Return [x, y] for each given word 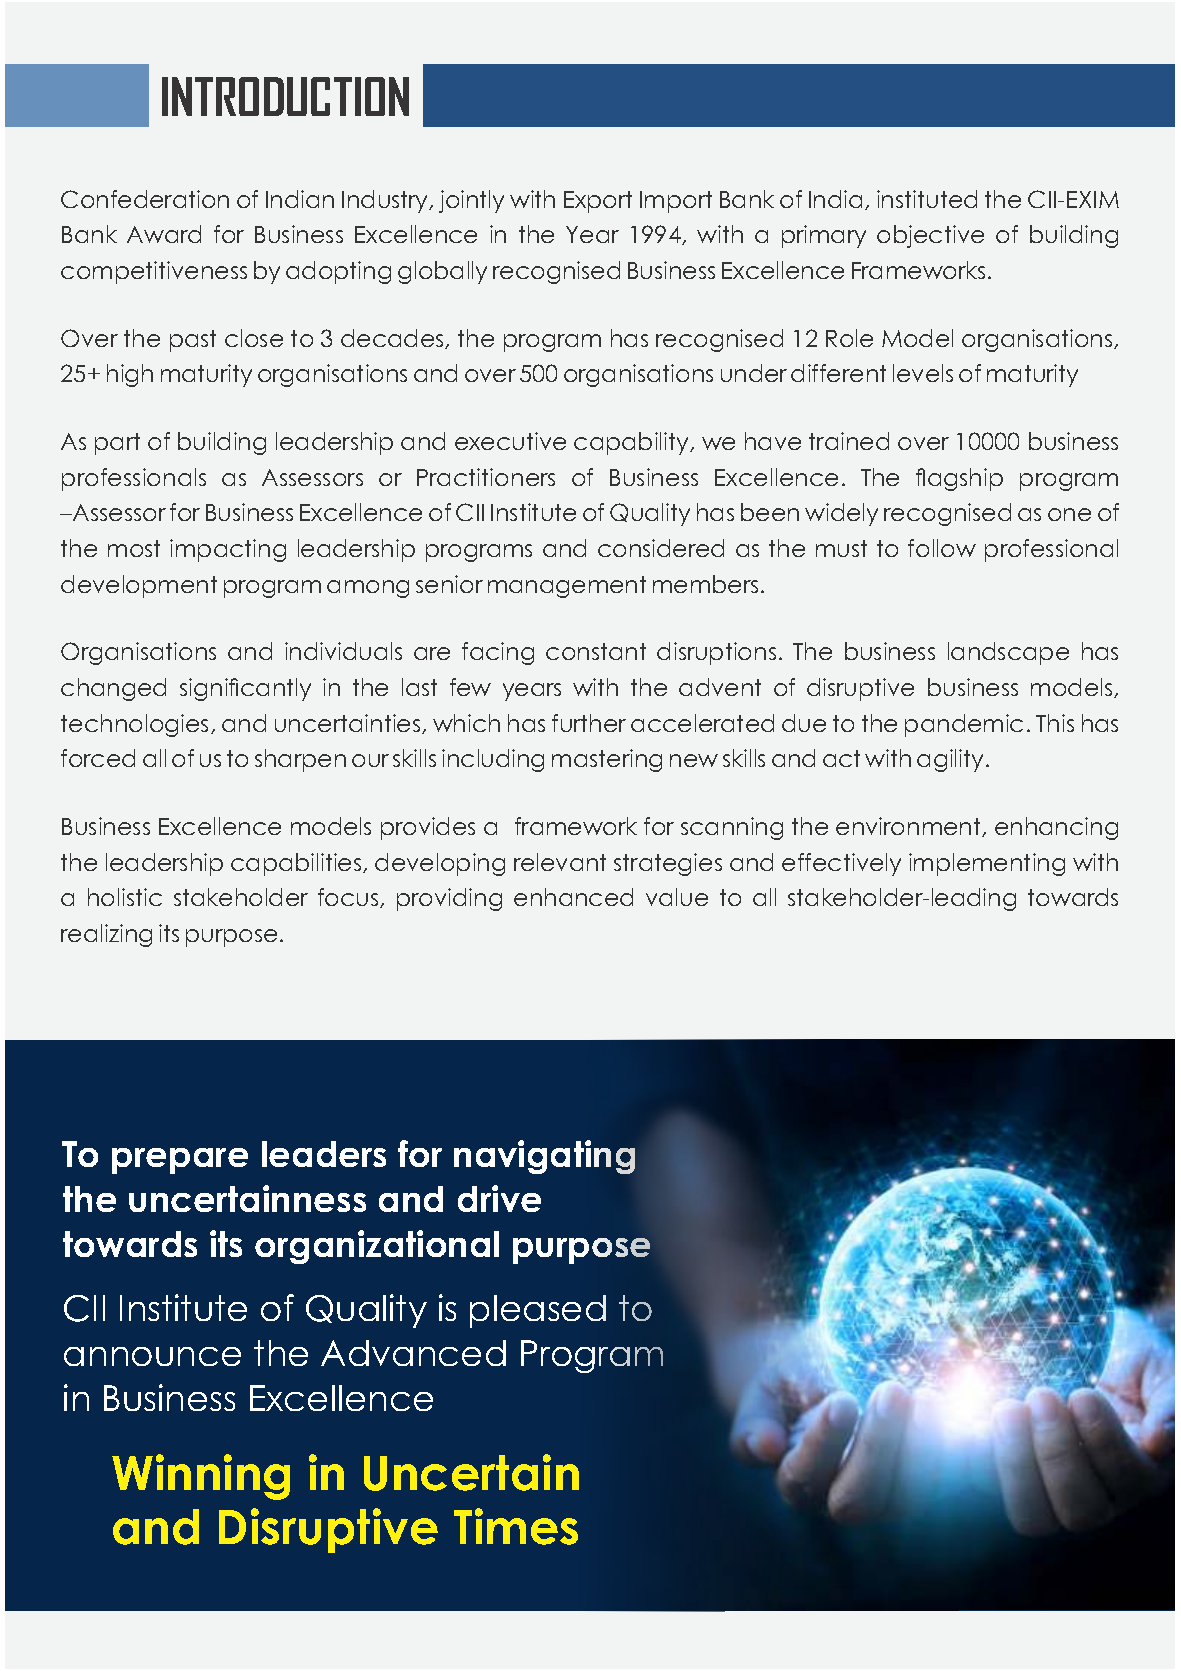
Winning [201, 1477]
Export [598, 202]
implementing [987, 864]
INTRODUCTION [285, 96]
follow [942, 548]
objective [930, 236]
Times [516, 1526]
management [567, 587]
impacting [228, 550]
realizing [106, 935]
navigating [544, 1157]
